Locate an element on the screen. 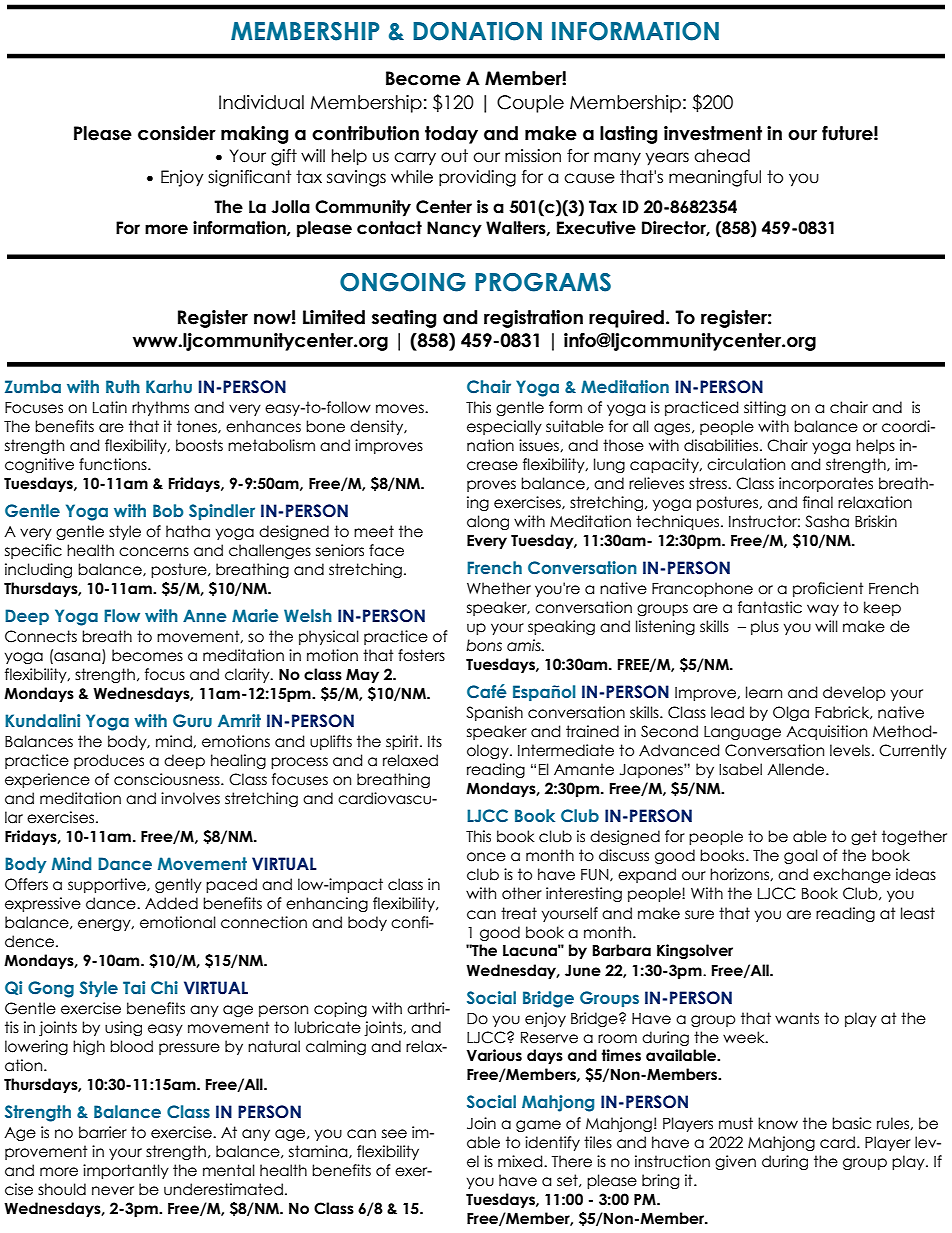 The image size is (952, 1233). consider is located at coordinates (177, 133).
